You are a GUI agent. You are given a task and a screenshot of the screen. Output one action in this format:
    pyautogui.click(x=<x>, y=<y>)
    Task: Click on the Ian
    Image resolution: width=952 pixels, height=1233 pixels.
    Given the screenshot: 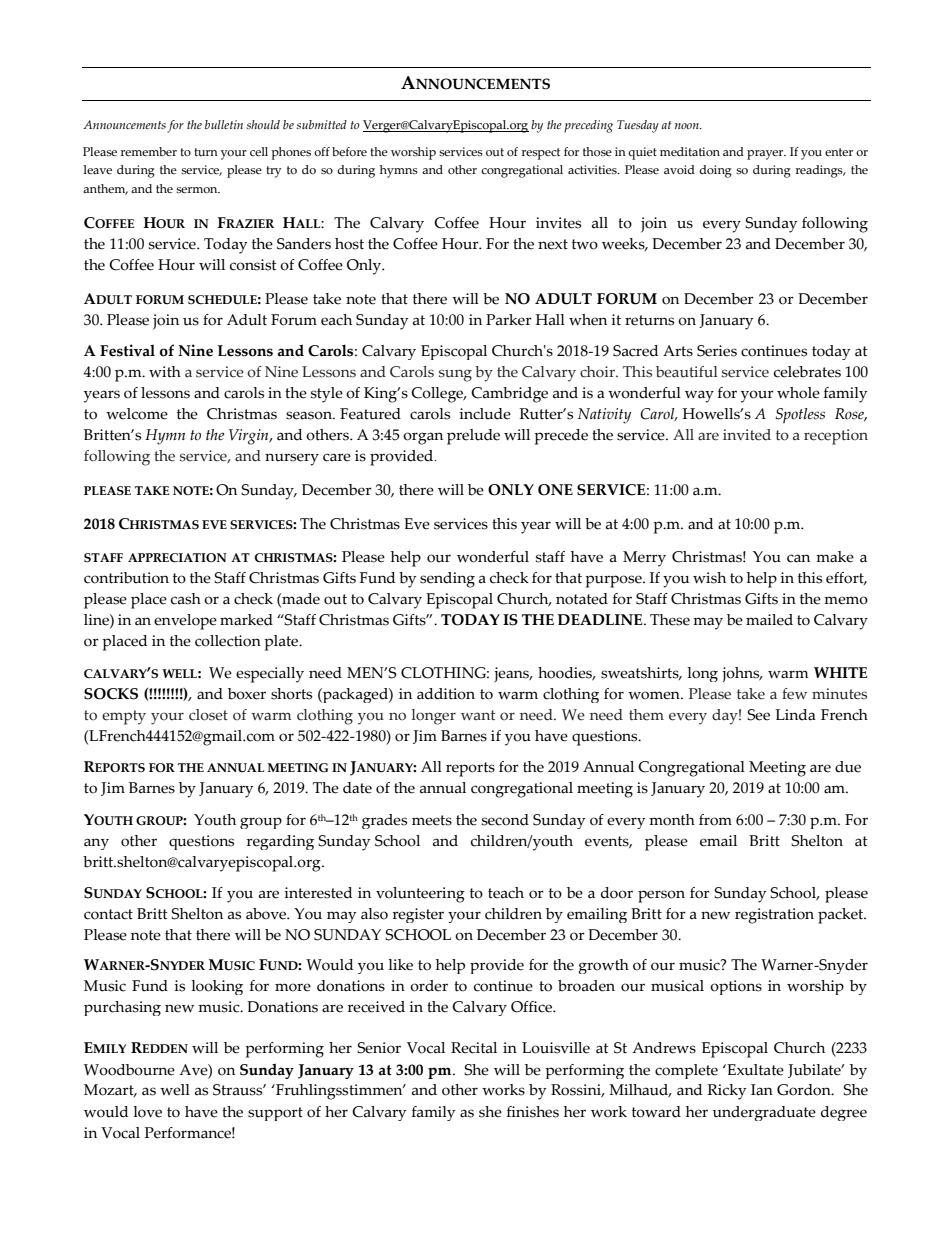 What is the action you would take?
    pyautogui.click(x=762, y=1090)
